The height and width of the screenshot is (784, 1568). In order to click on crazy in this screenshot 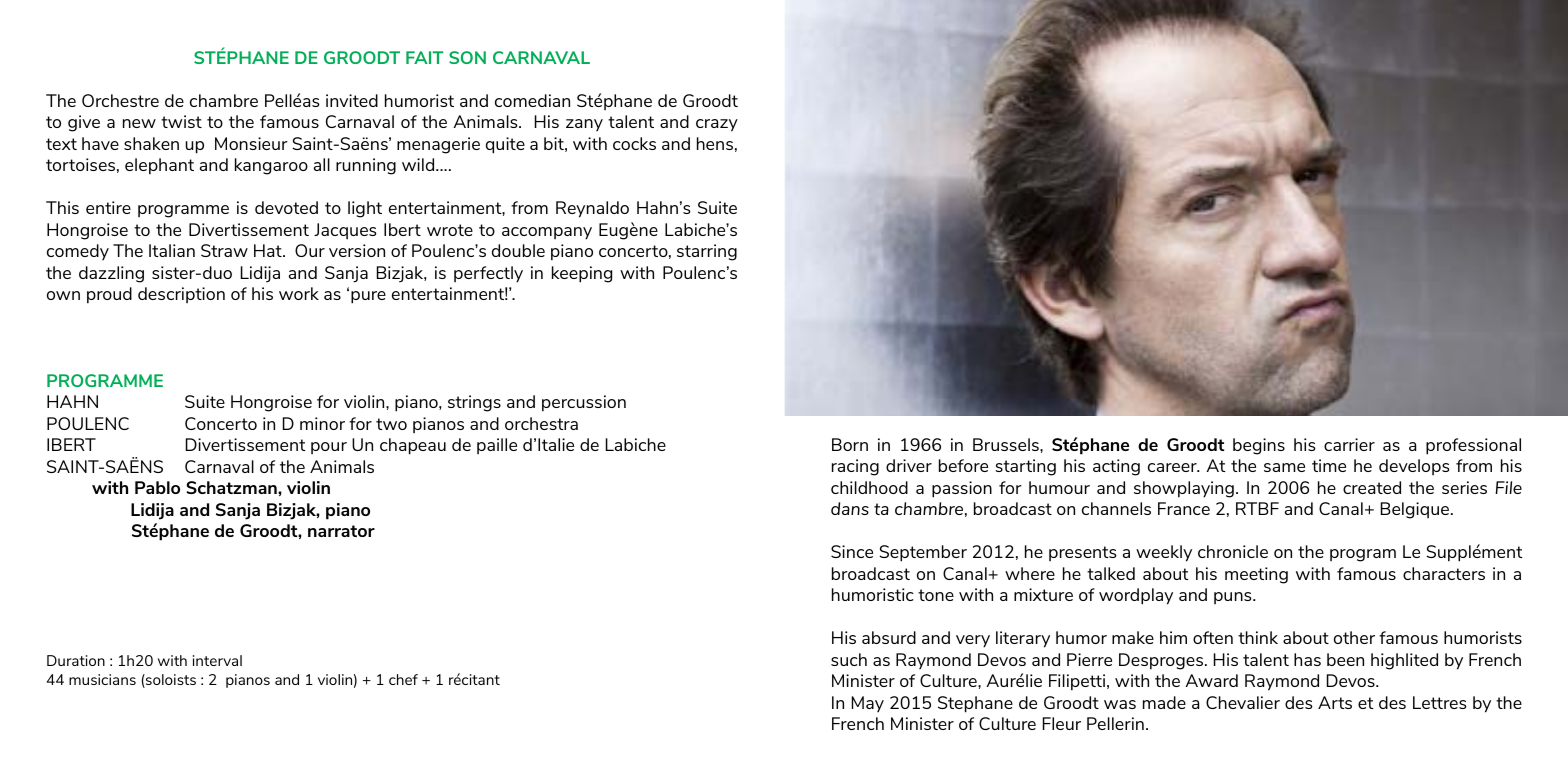, I will do `click(717, 125)`.
